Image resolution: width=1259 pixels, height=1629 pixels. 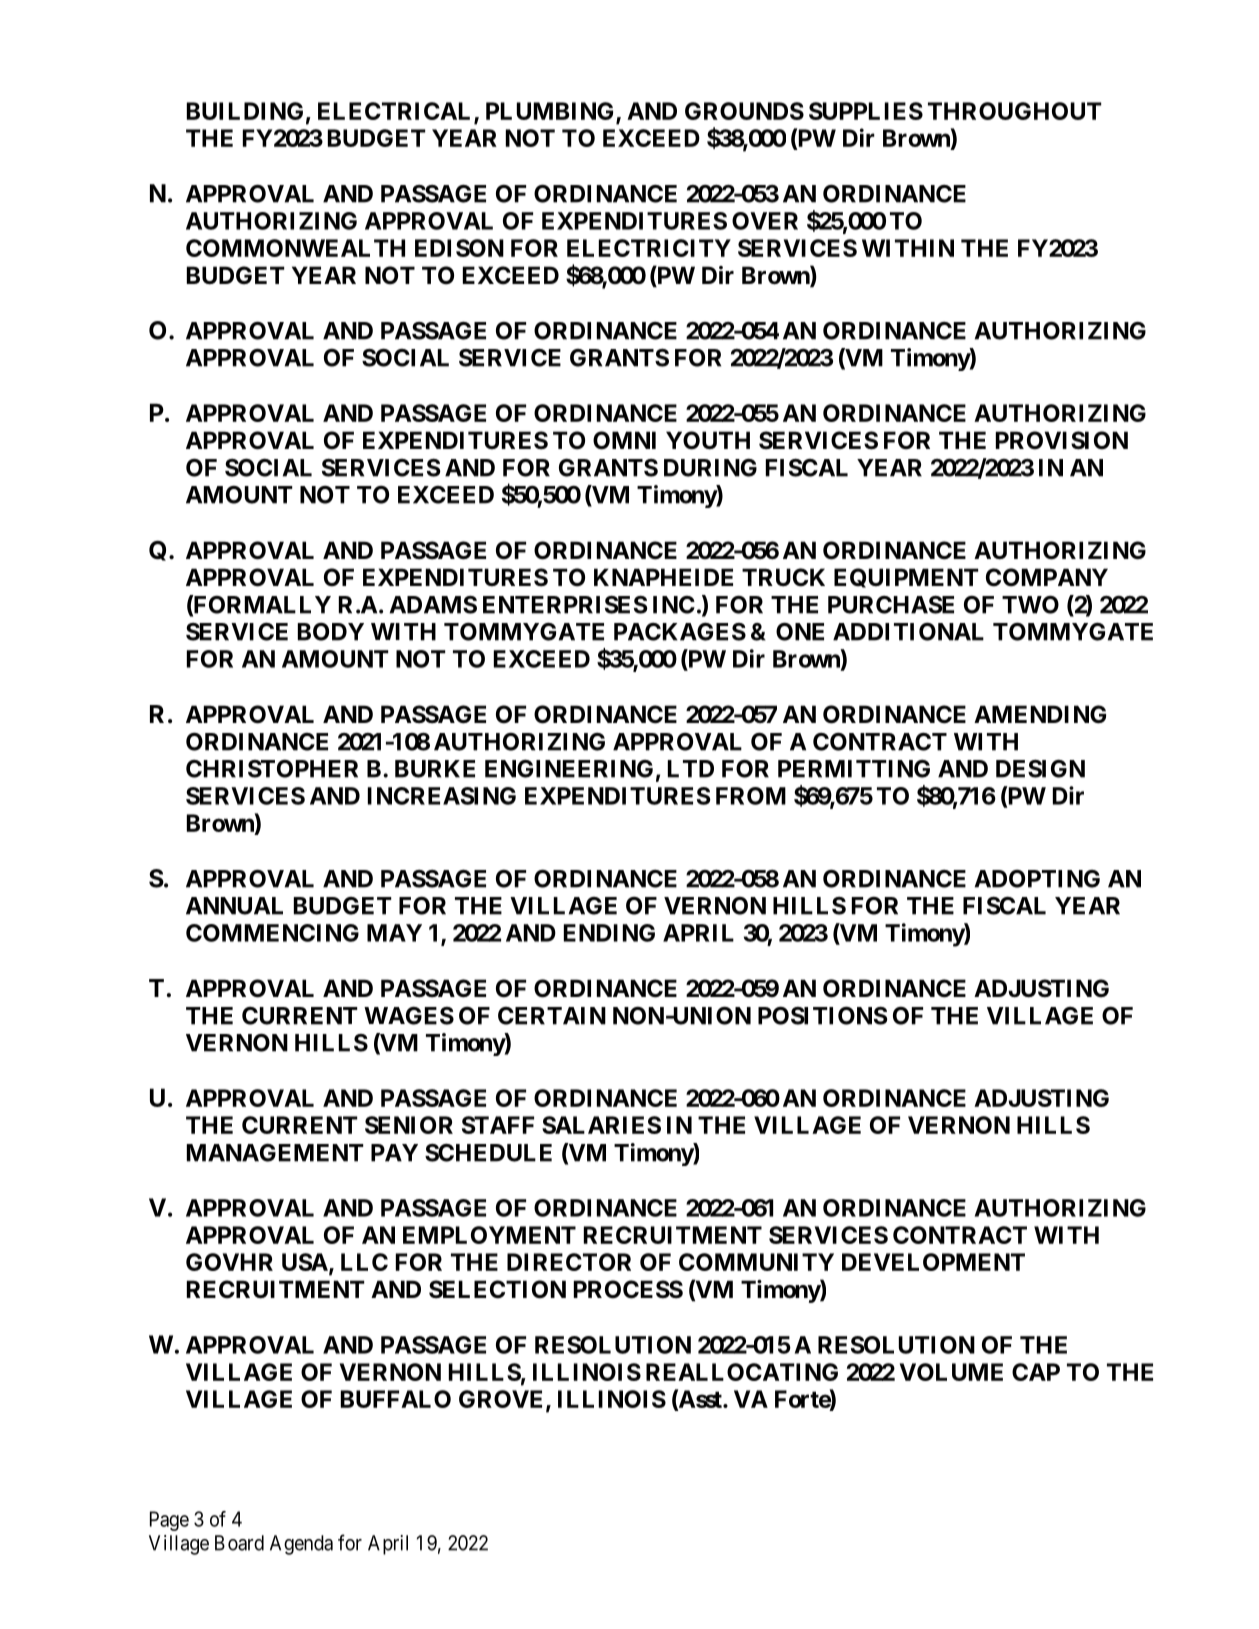 What do you see at coordinates (552, 1016) in the document?
I see `CERTAIN` at bounding box center [552, 1016].
